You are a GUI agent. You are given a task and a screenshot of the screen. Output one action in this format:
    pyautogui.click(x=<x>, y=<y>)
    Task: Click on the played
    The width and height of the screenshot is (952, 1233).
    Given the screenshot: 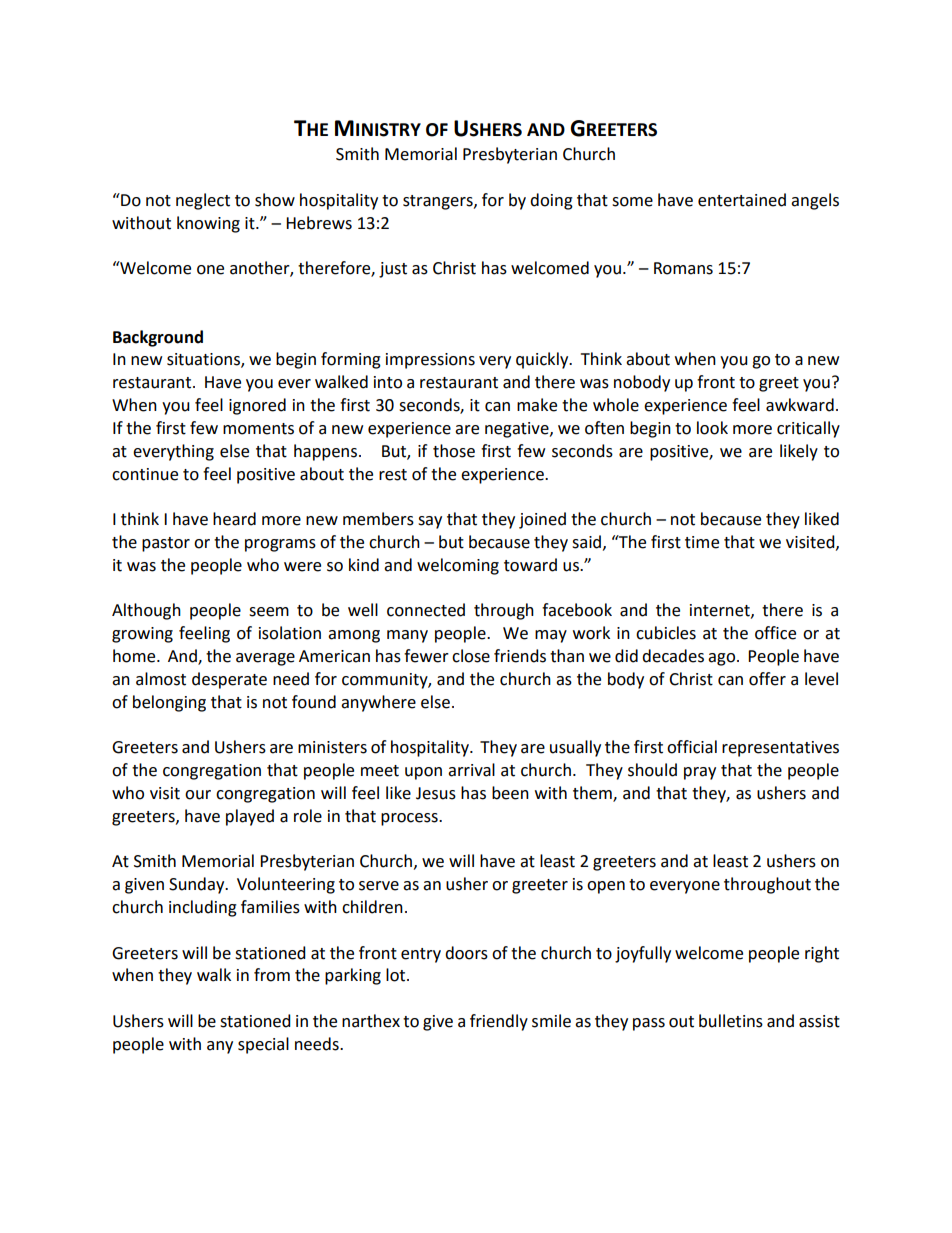 What is the action you would take?
    pyautogui.click(x=250, y=817)
